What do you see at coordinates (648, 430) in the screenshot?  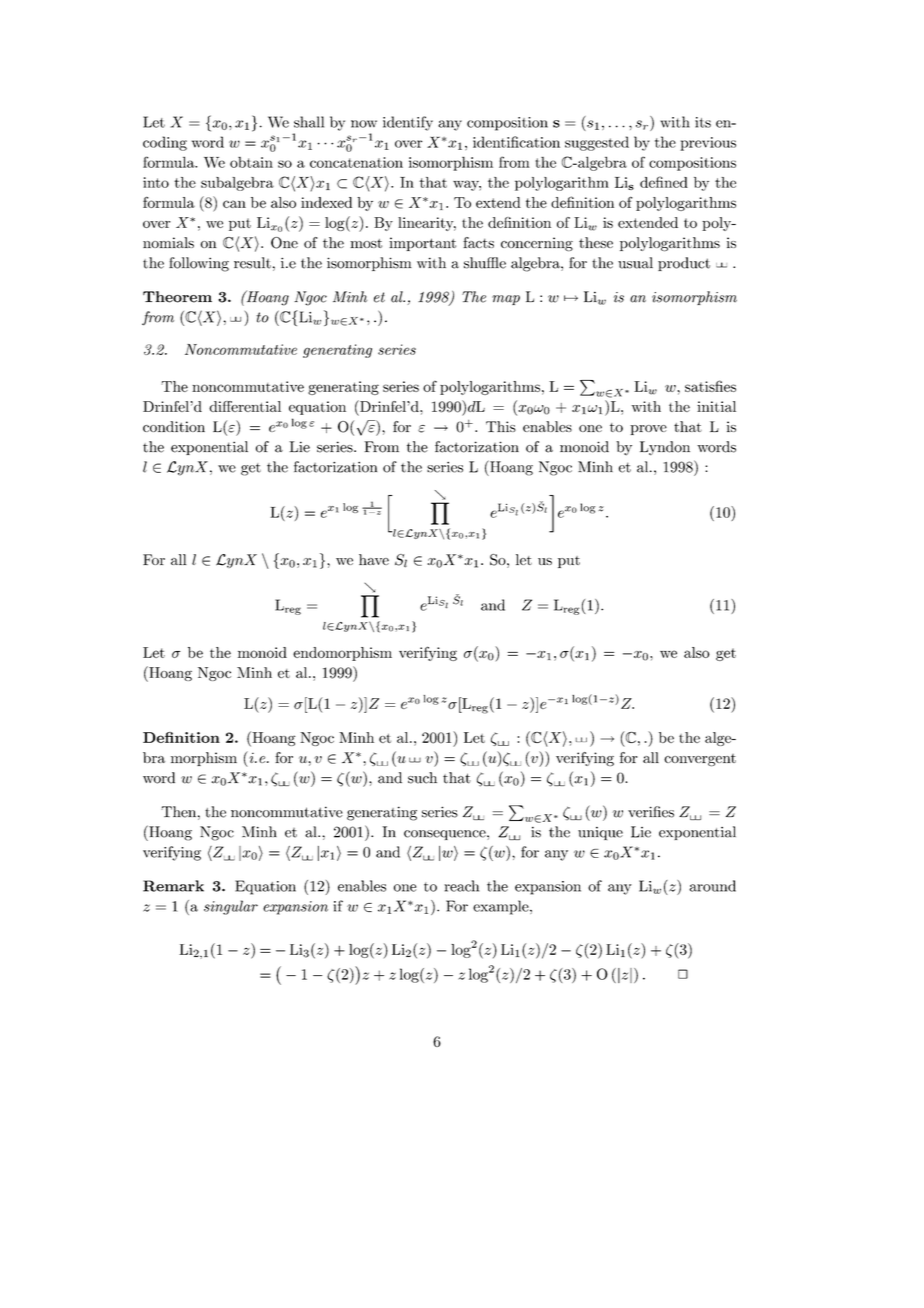 I see `prove` at bounding box center [648, 430].
